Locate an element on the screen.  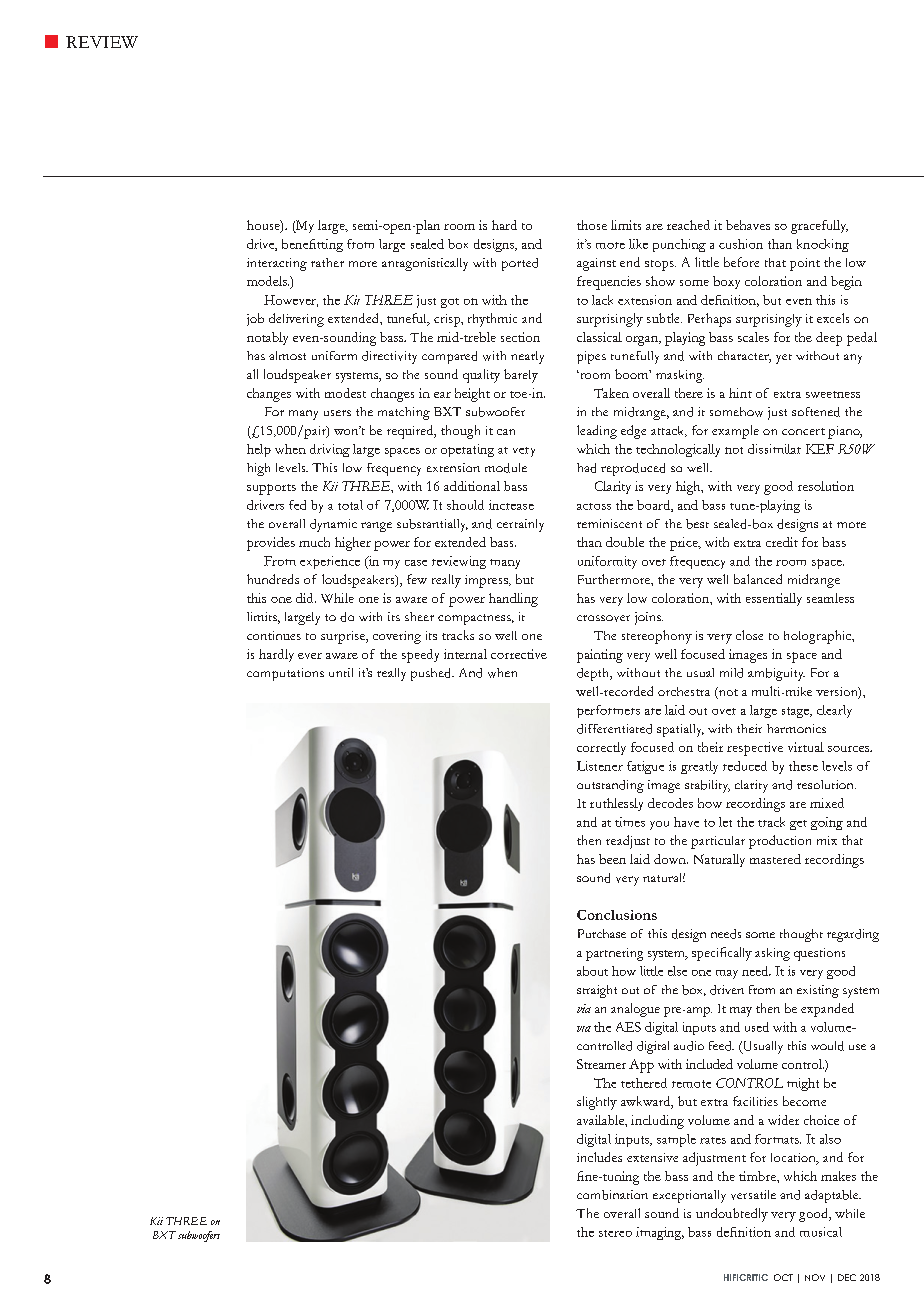
straight is located at coordinates (597, 991).
